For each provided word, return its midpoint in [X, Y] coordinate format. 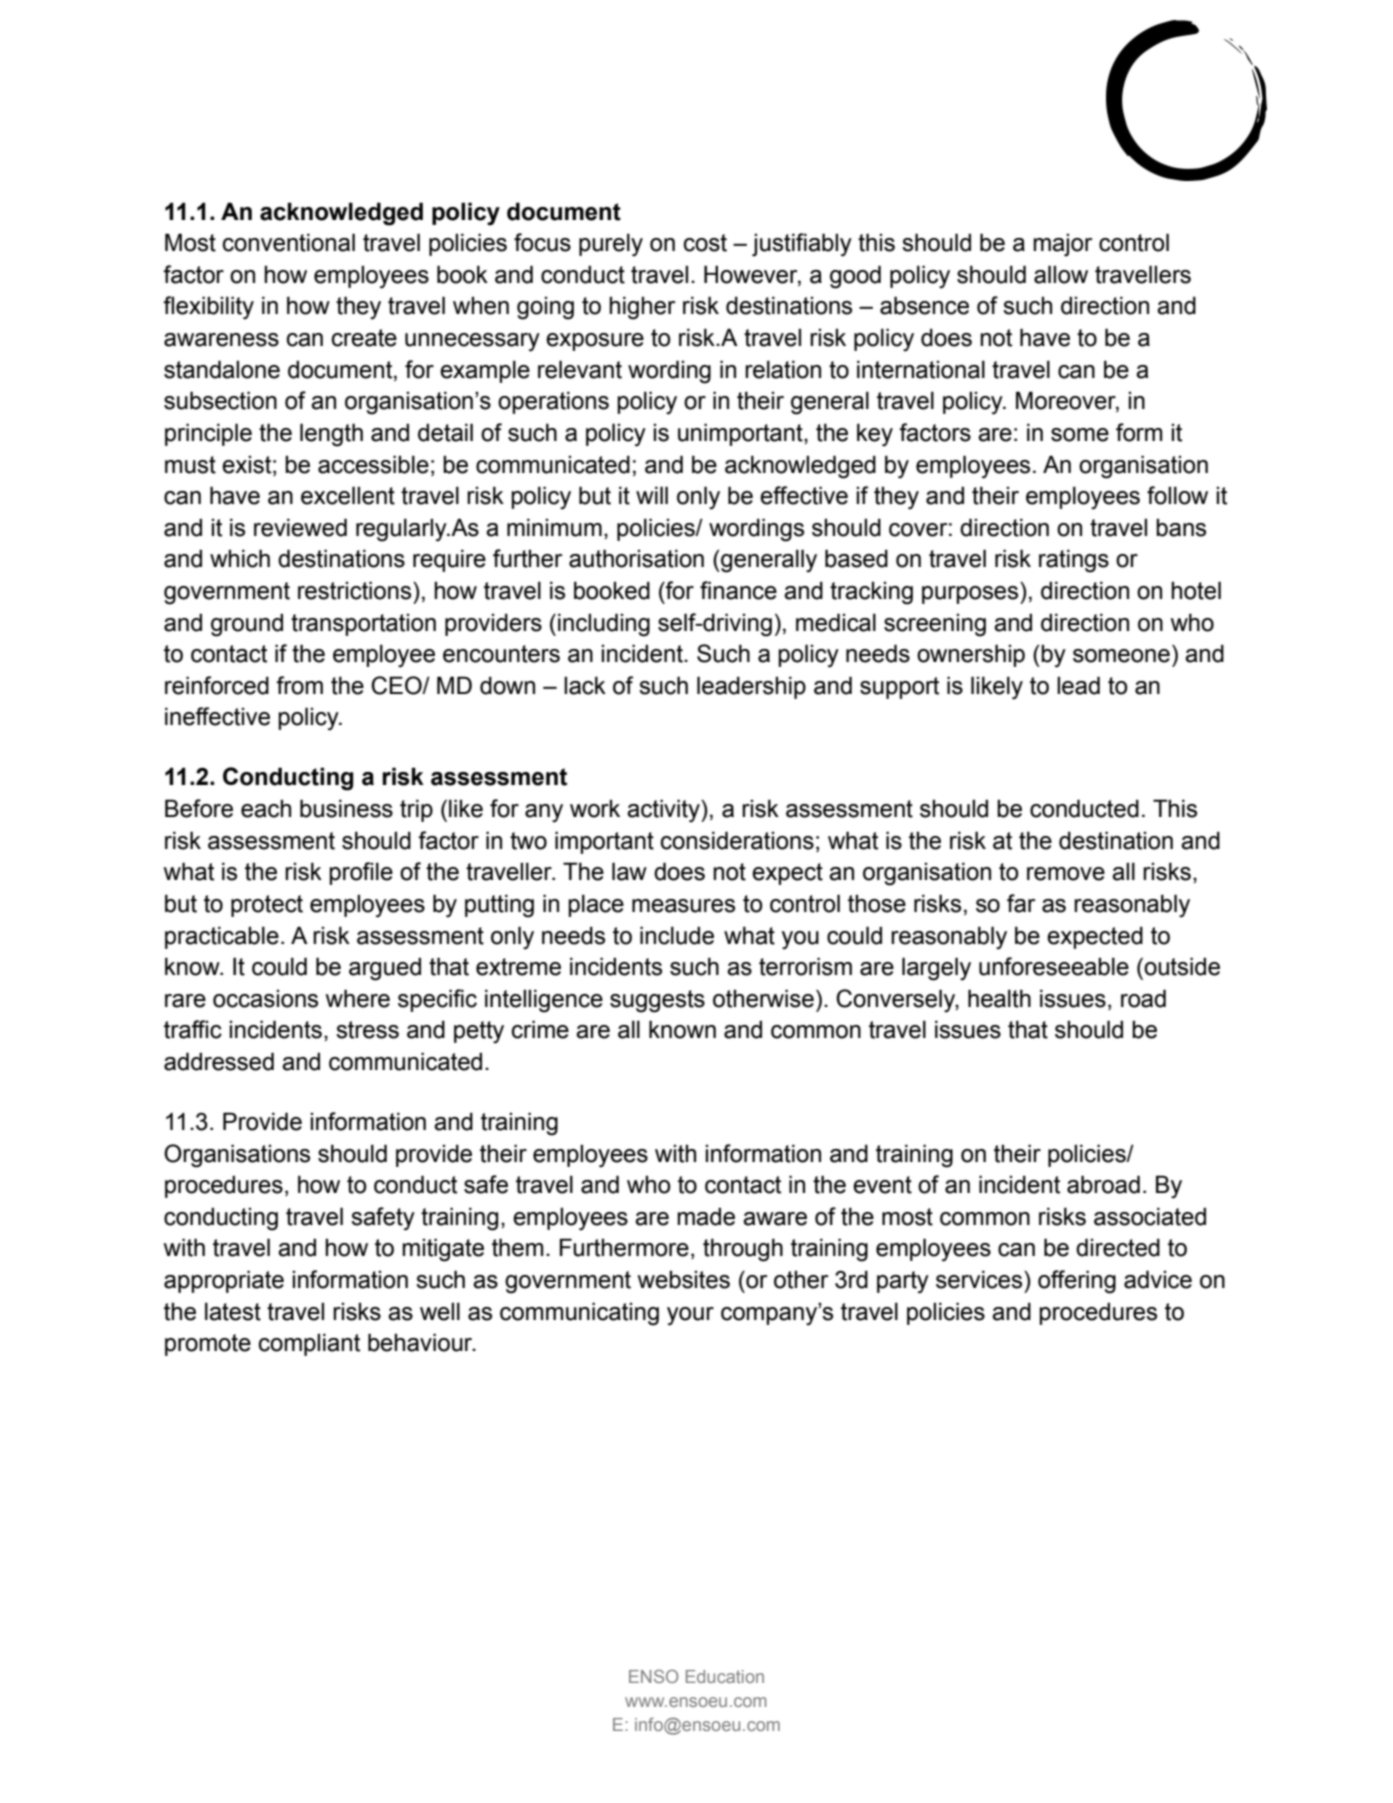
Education [725, 1676]
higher [642, 308]
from [299, 685]
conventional [289, 242]
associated [1150, 1216]
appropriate [224, 1281]
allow [1061, 274]
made [706, 1216]
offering [1077, 1282]
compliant [309, 1344]
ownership [971, 655]
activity [664, 811]
